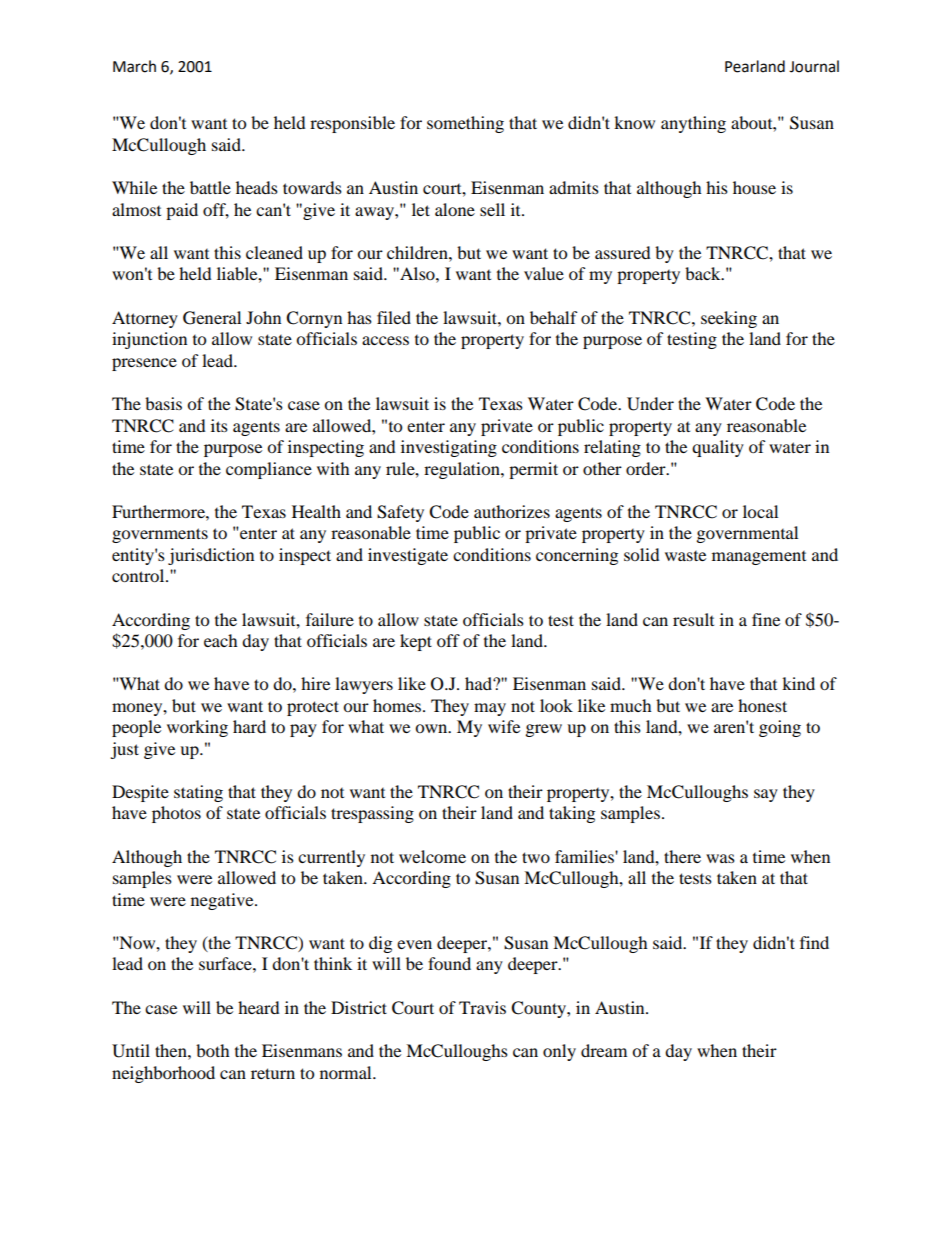 Image resolution: width=952 pixels, height=1233 pixels. Describe the element at coordinates (198, 793) in the screenshot. I see `stating` at that location.
